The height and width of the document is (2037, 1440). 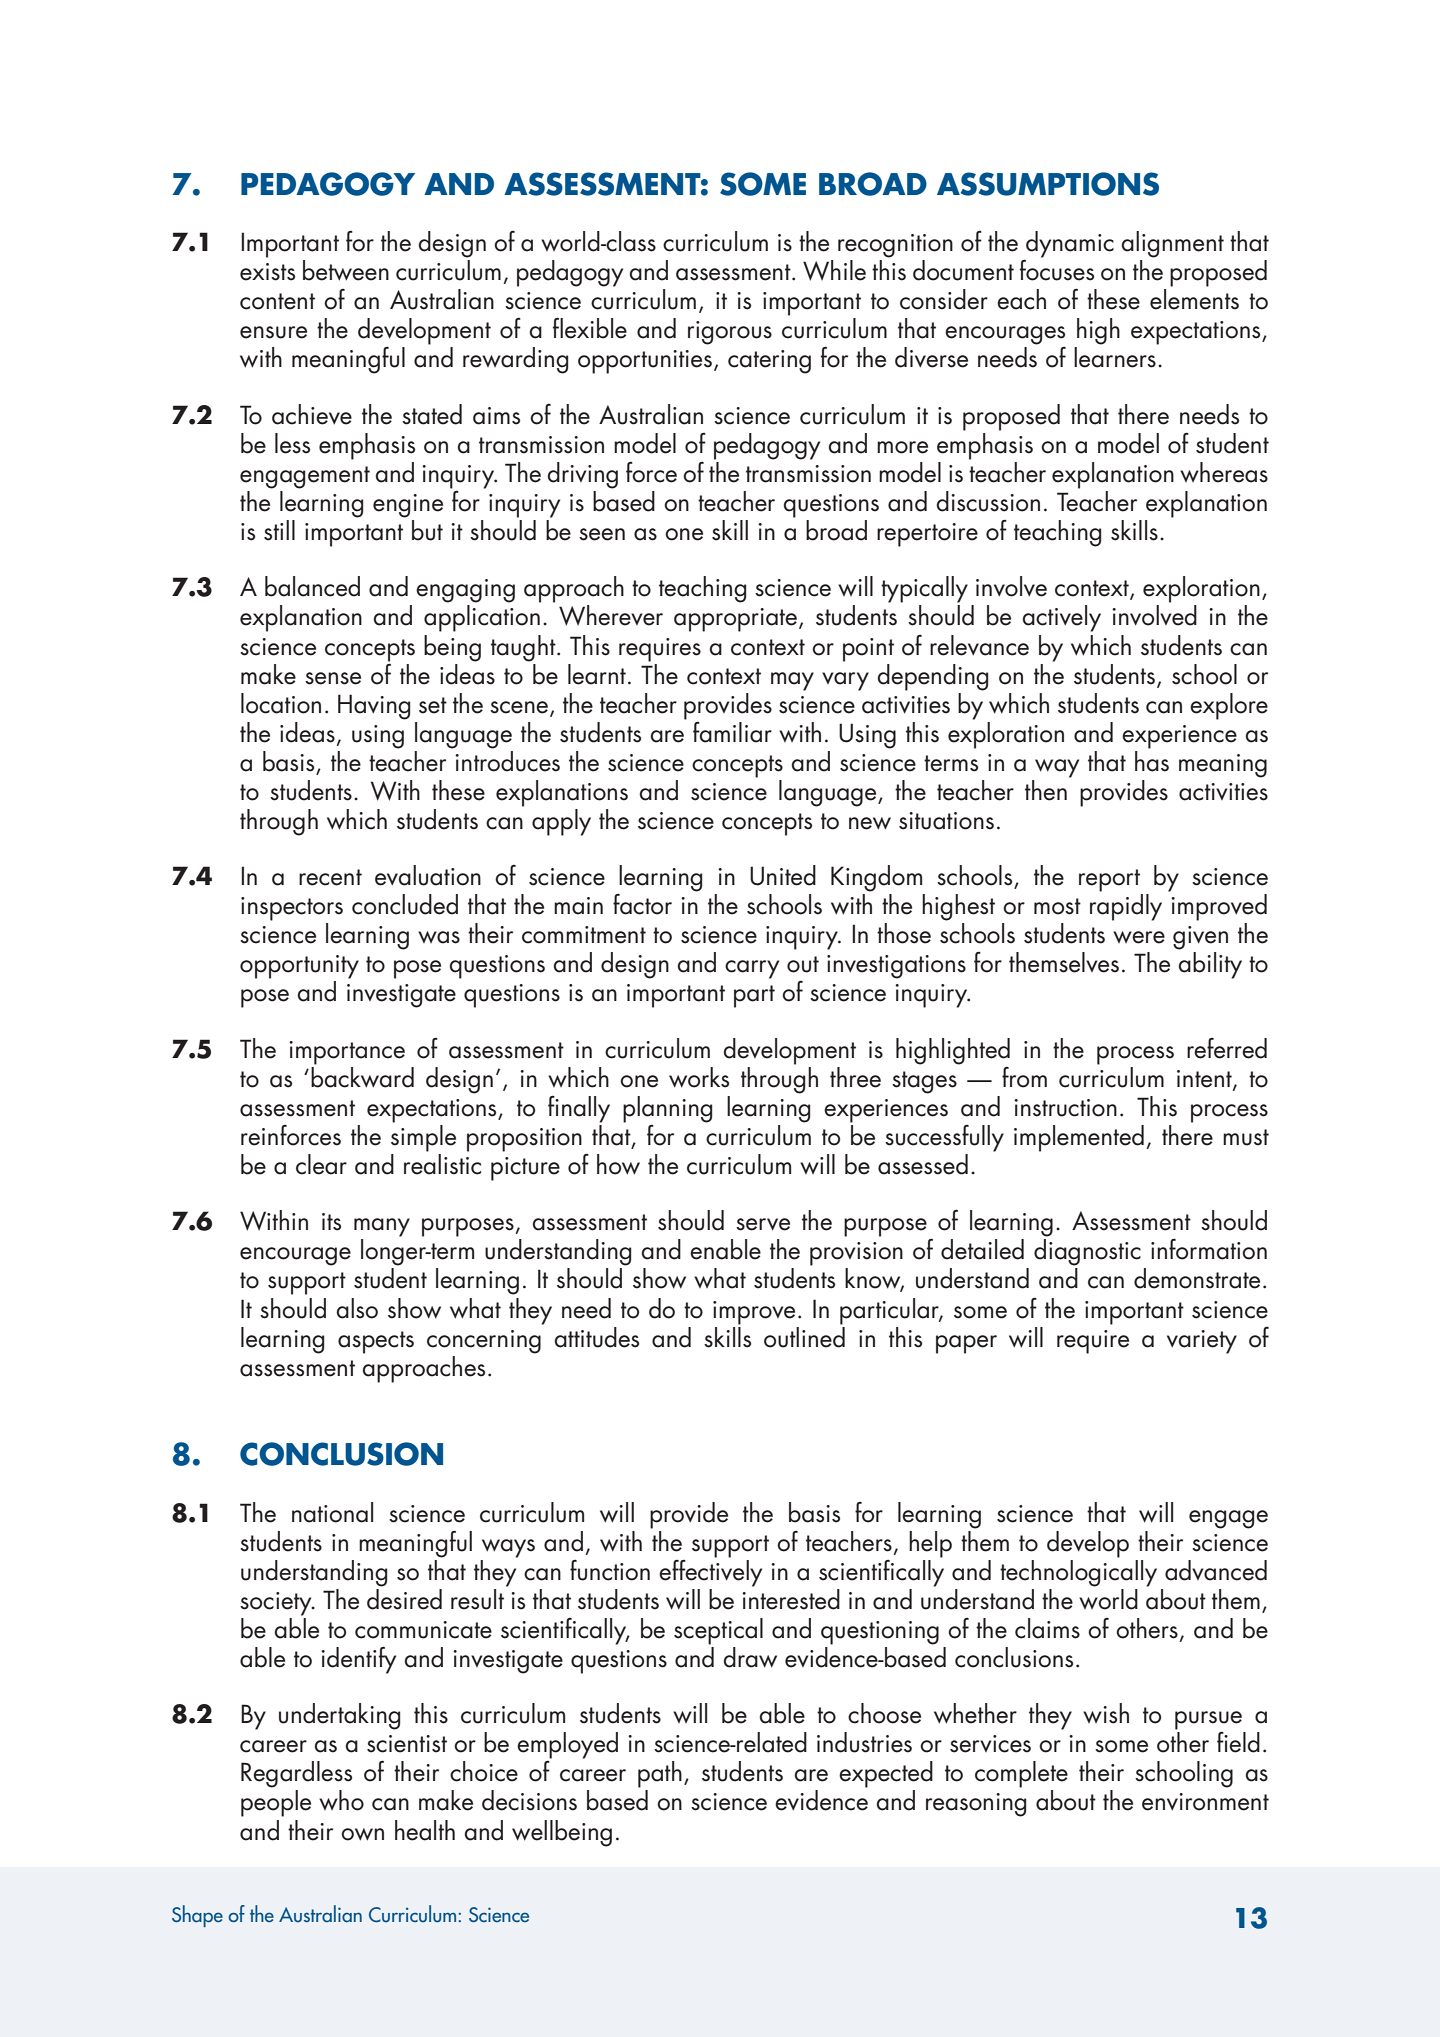 I want to click on path, so click(x=660, y=1774).
